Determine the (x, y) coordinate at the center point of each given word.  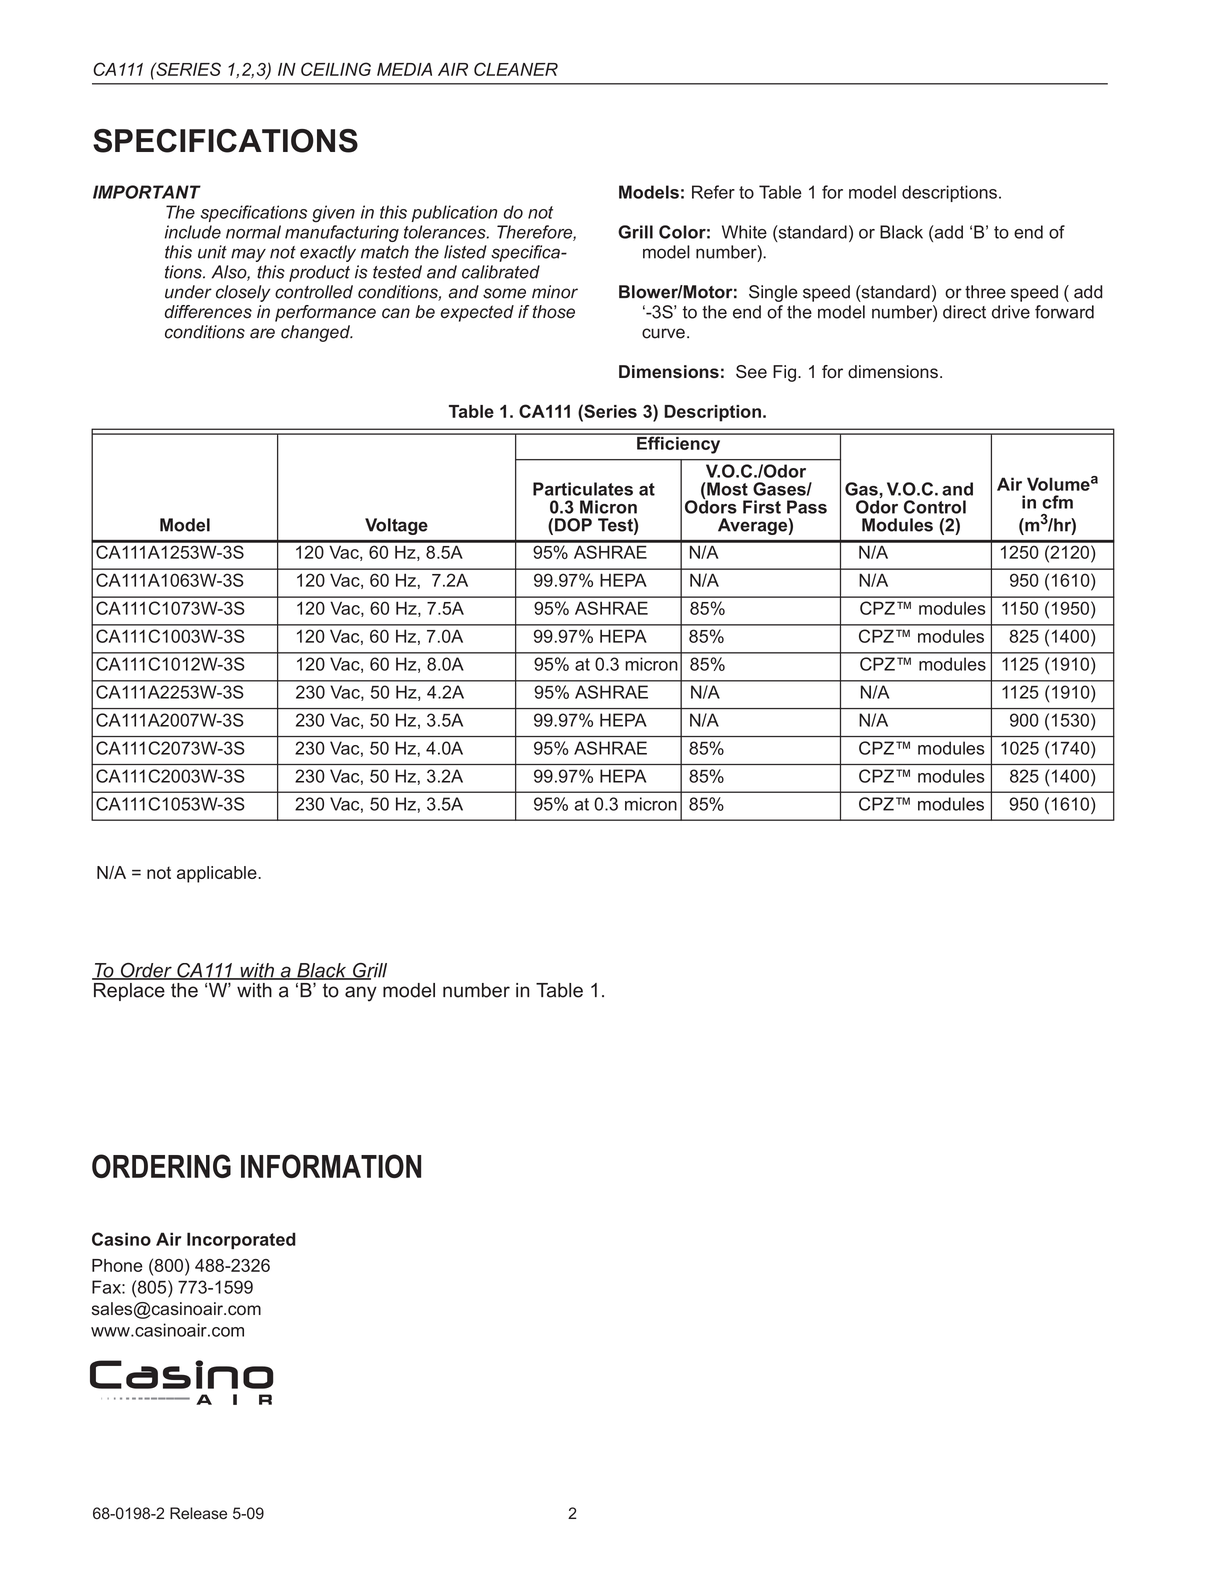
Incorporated (241, 1240)
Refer (713, 192)
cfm (1057, 502)
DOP (573, 525)
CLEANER (516, 69)
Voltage (396, 526)
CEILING (336, 69)
